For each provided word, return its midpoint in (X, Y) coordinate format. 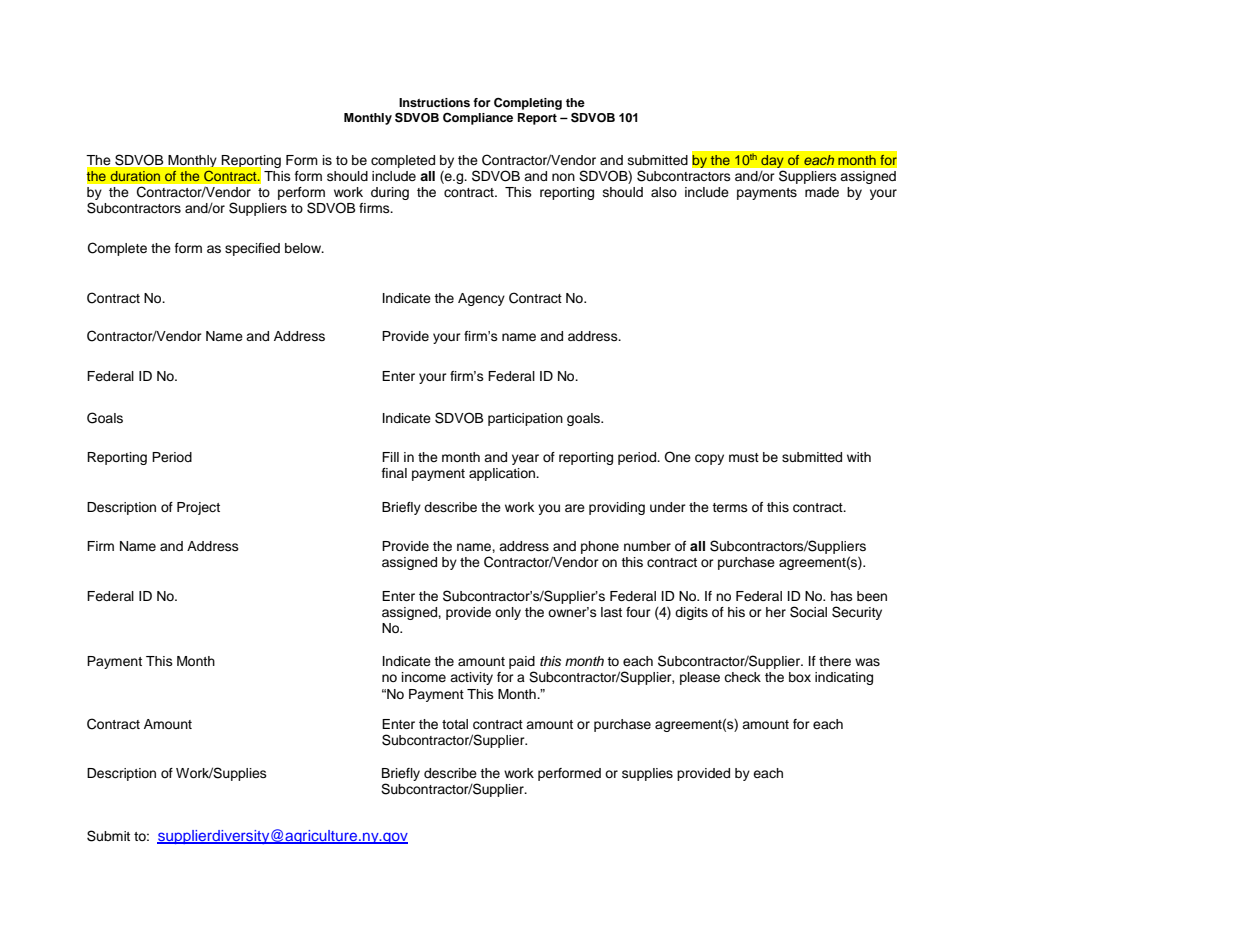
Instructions (434, 102)
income (424, 677)
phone (600, 547)
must (744, 457)
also (664, 192)
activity (471, 678)
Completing (528, 104)
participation (525, 419)
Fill (390, 457)
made (822, 192)
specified (252, 249)
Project (198, 508)
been (872, 596)
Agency (481, 299)
